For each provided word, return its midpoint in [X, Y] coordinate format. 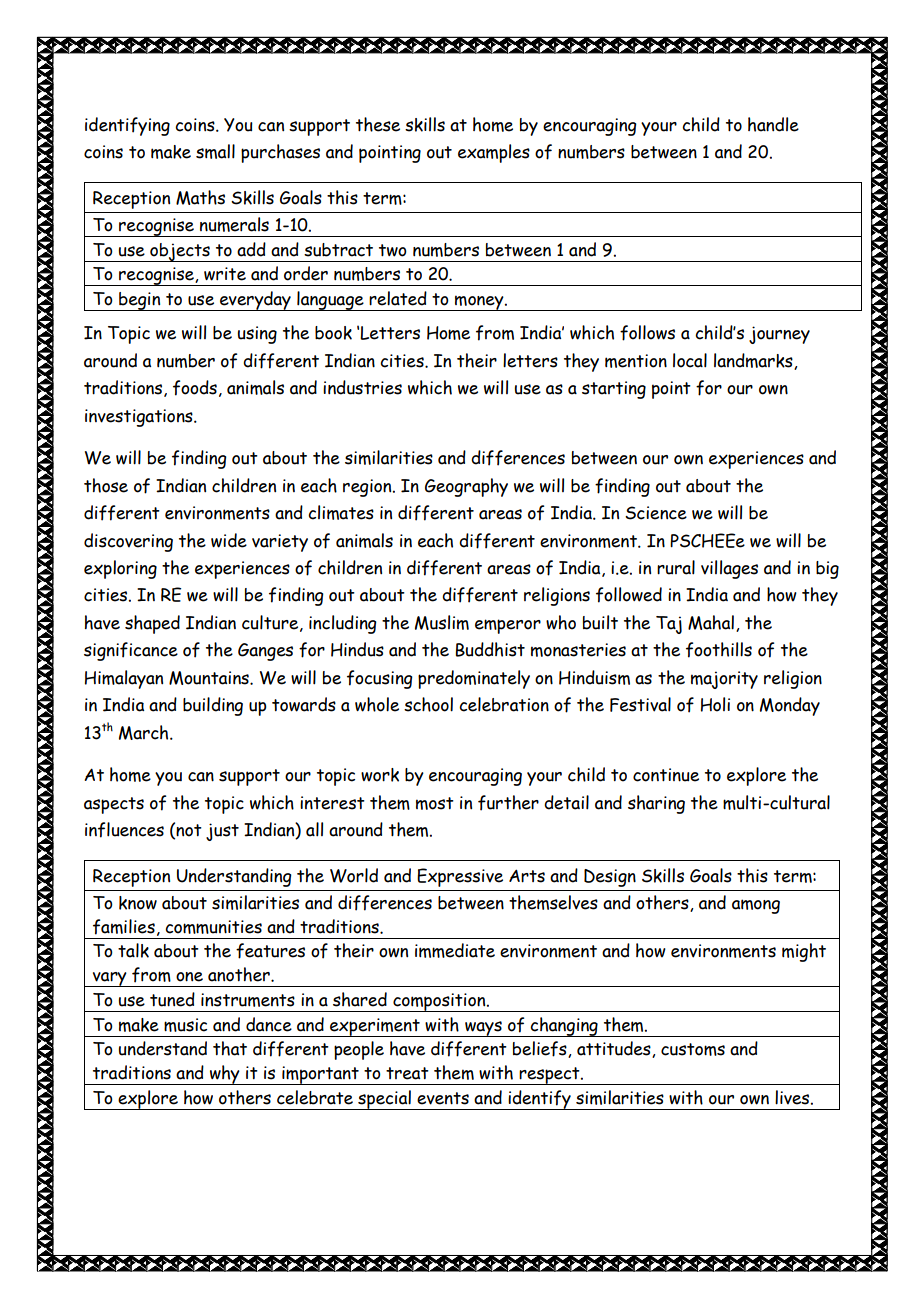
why [225, 1075]
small [215, 151]
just [222, 832]
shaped [152, 624]
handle [773, 124]
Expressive [460, 877]
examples [494, 153]
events [443, 1098]
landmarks [754, 361]
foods [195, 388]
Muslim [442, 622]
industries [362, 387]
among [756, 906]
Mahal [711, 622]
